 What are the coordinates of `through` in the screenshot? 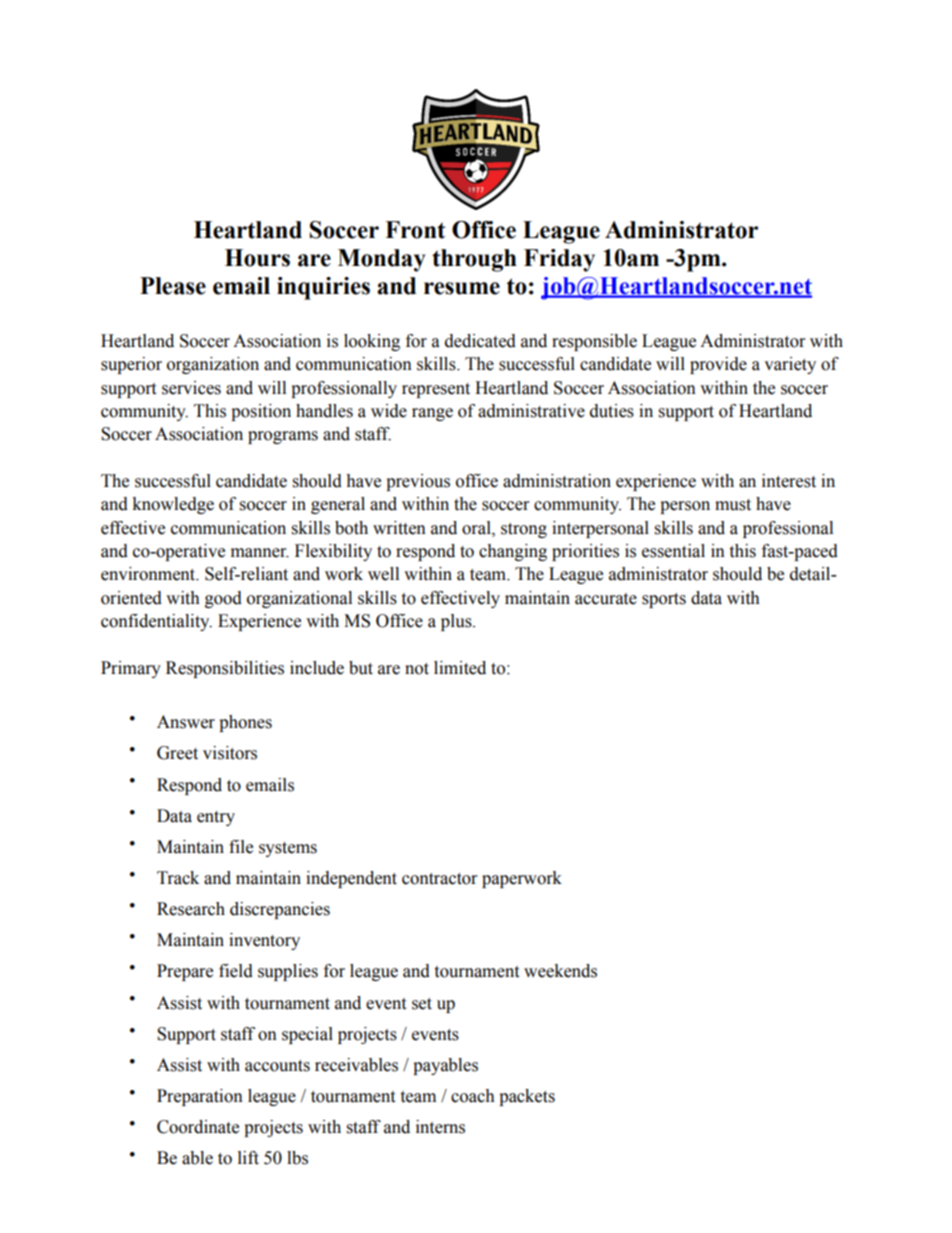 It's located at (474, 260).
